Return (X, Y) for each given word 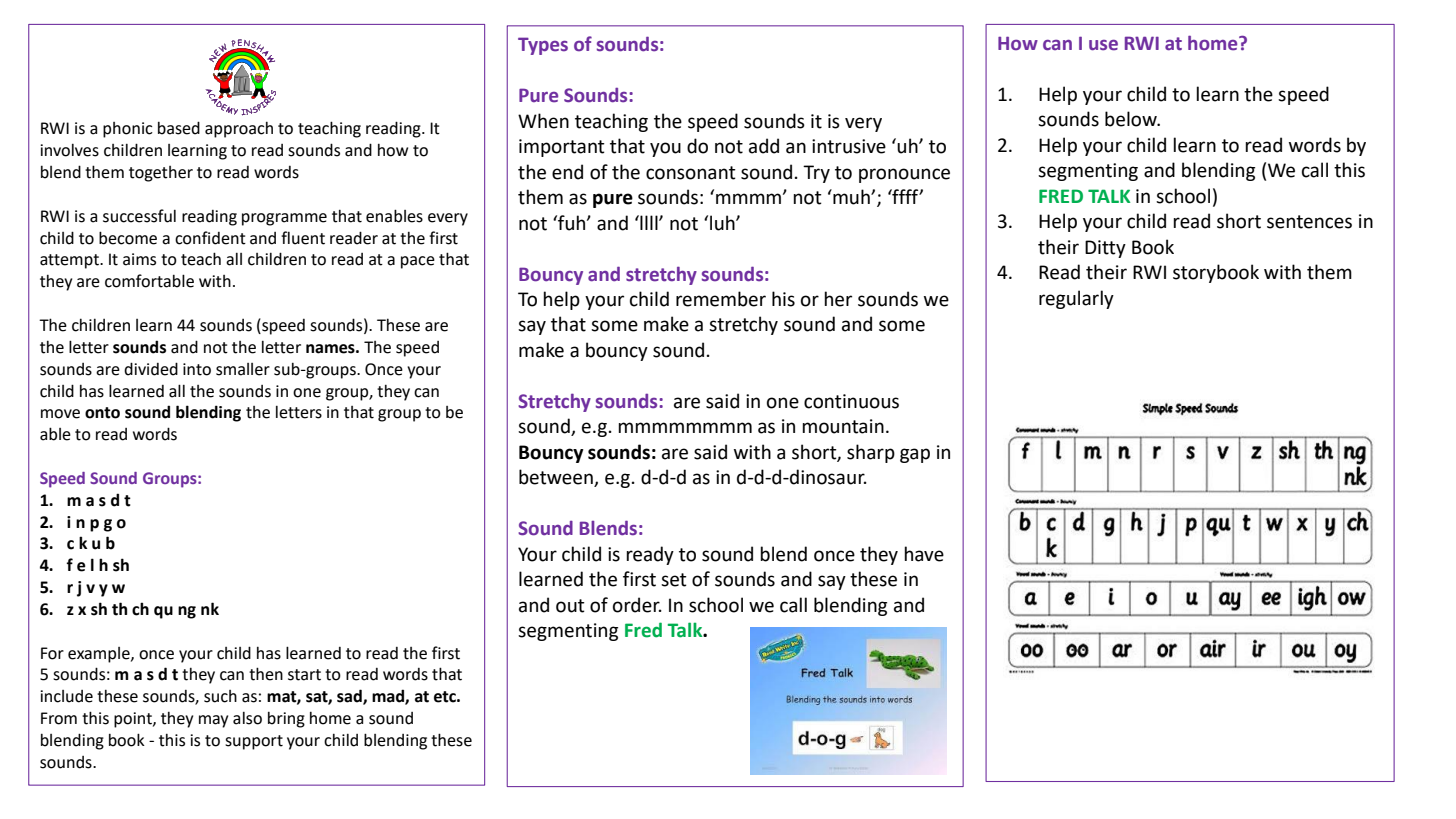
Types (543, 46)
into (197, 369)
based (179, 128)
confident (210, 238)
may (213, 721)
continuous (851, 401)
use (1103, 45)
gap (915, 455)
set (674, 580)
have (924, 554)
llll (649, 222)
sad (350, 697)
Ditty (1105, 249)
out (570, 606)
